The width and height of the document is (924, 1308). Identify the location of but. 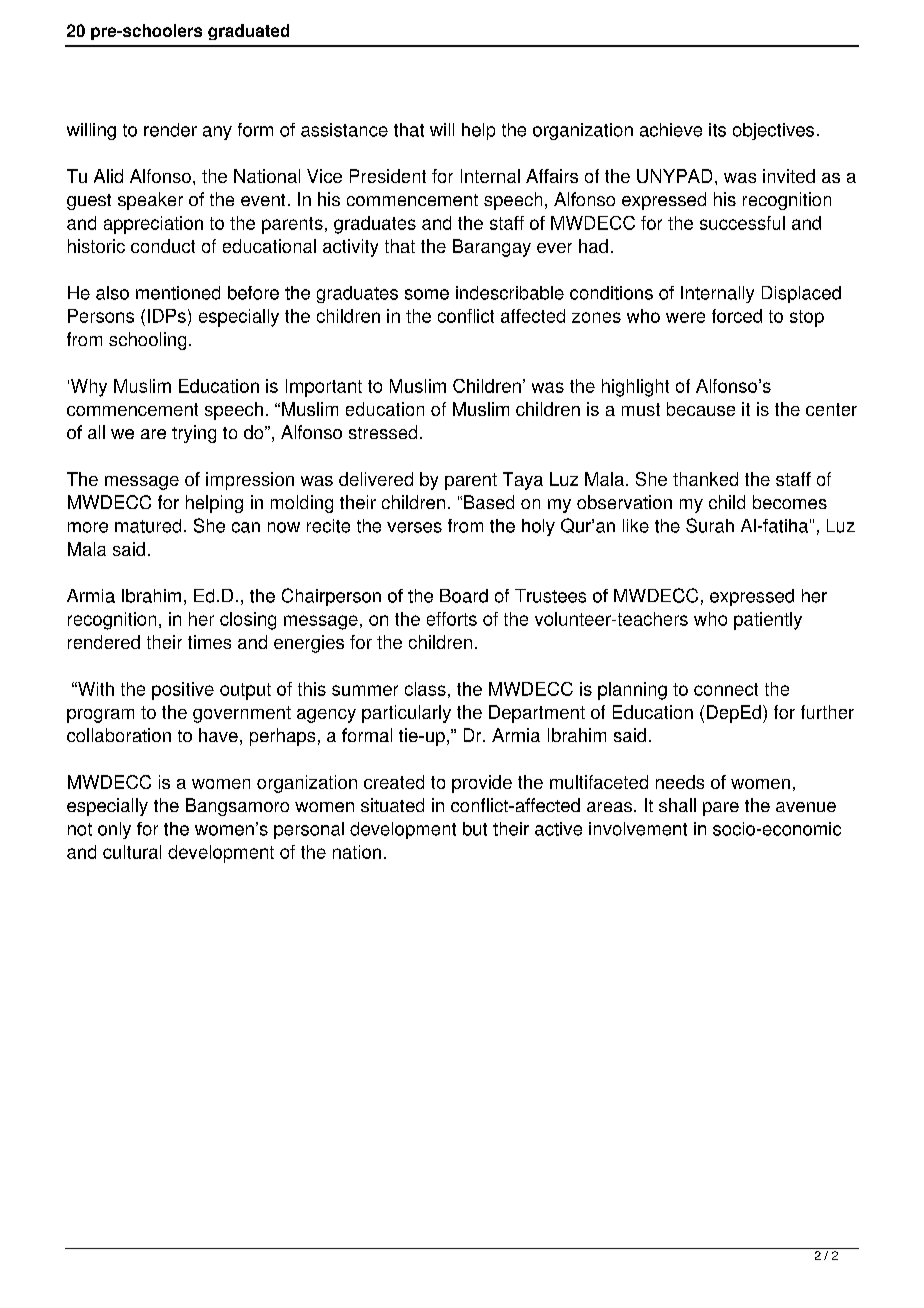
(475, 829).
